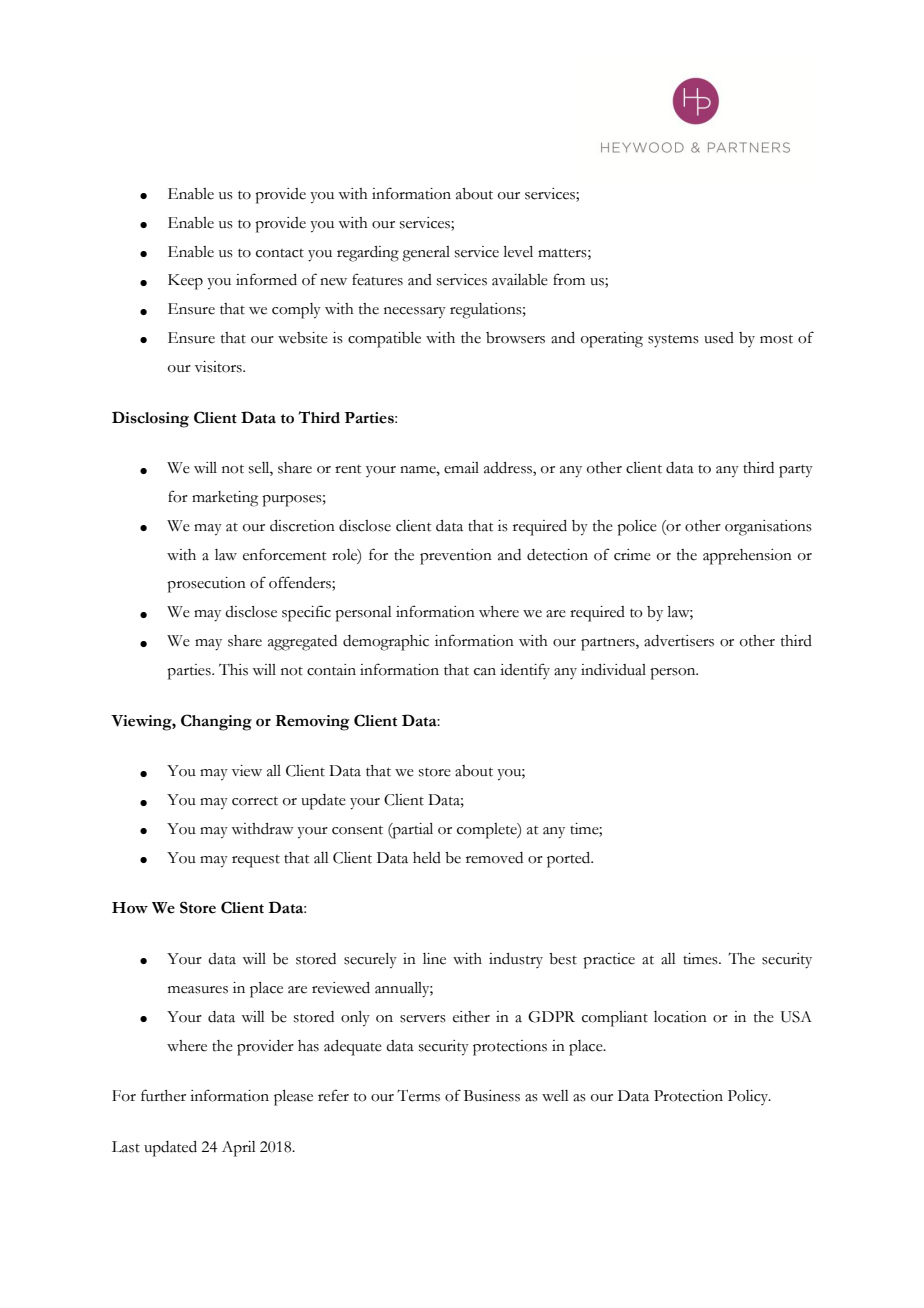 The height and width of the screenshot is (1308, 924). Describe the element at coordinates (130, 908) in the screenshot. I see `How` at that location.
